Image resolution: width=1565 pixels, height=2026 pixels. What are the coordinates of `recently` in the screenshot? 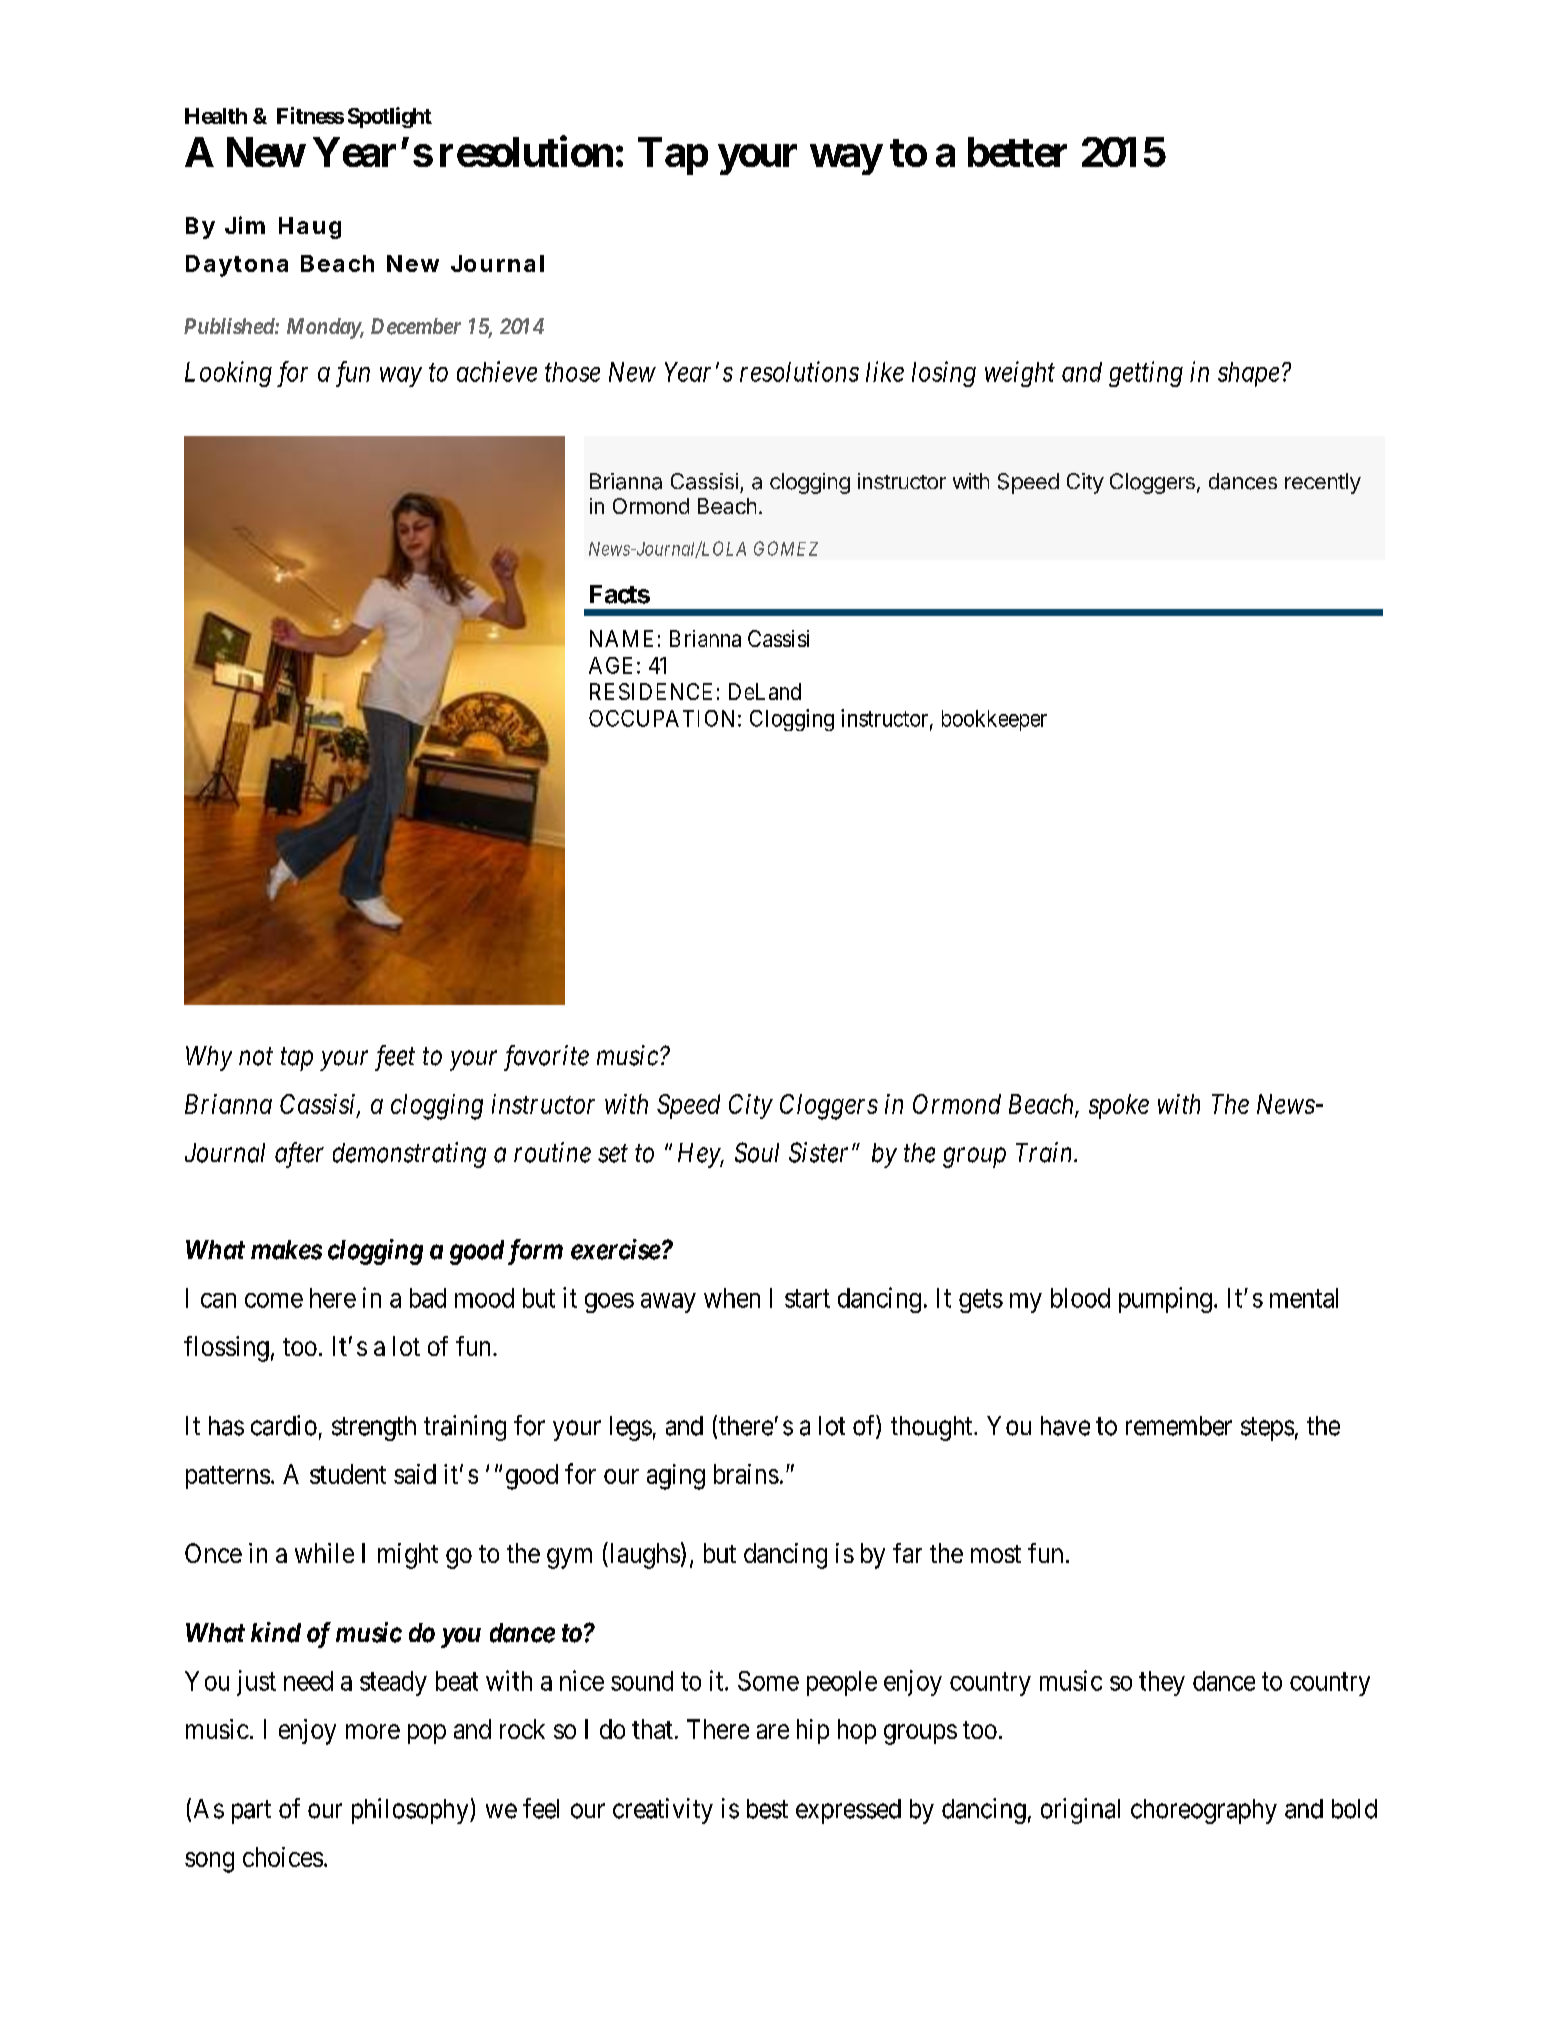 It's located at (1323, 483).
